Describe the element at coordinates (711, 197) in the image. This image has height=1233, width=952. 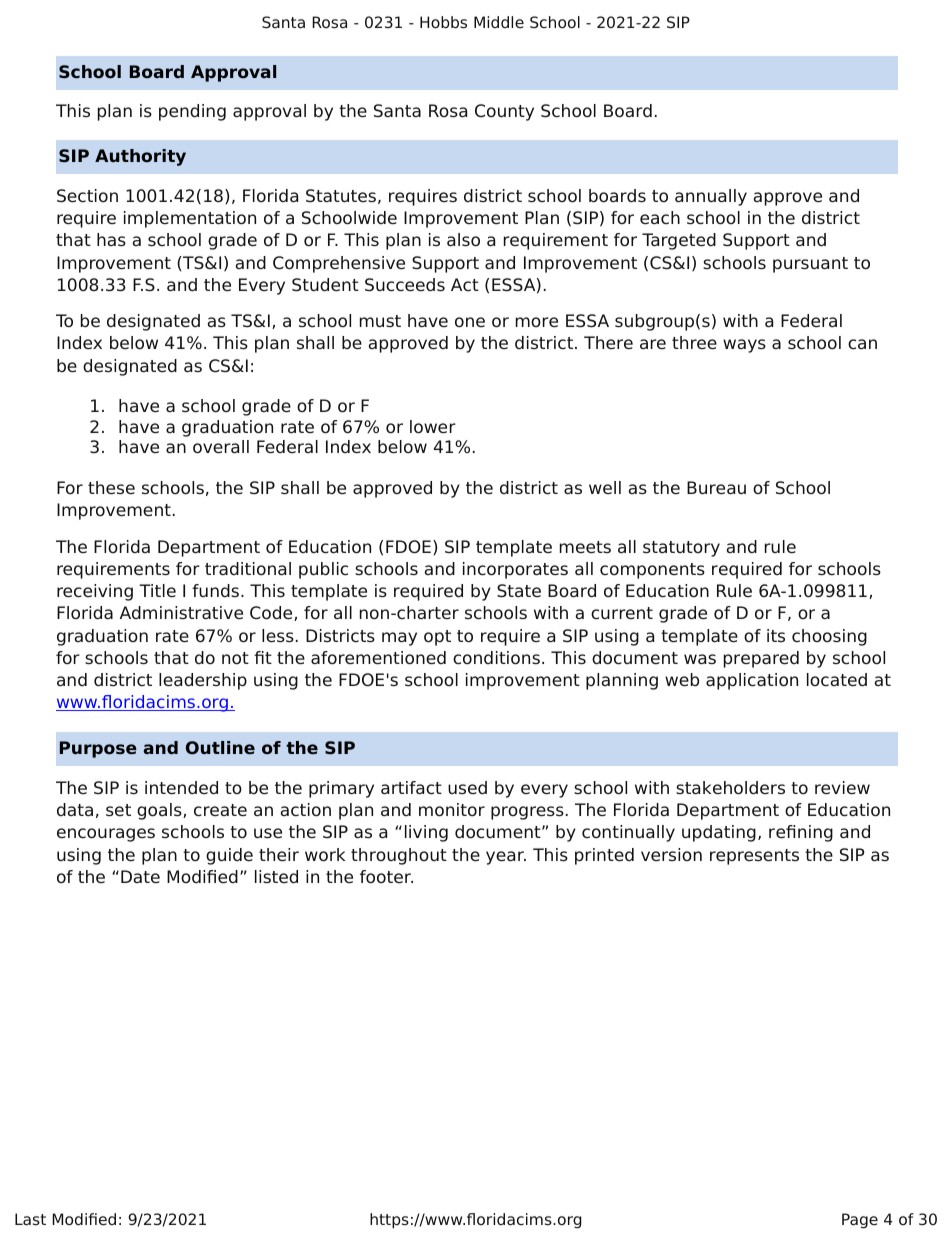
I see `annually` at that location.
